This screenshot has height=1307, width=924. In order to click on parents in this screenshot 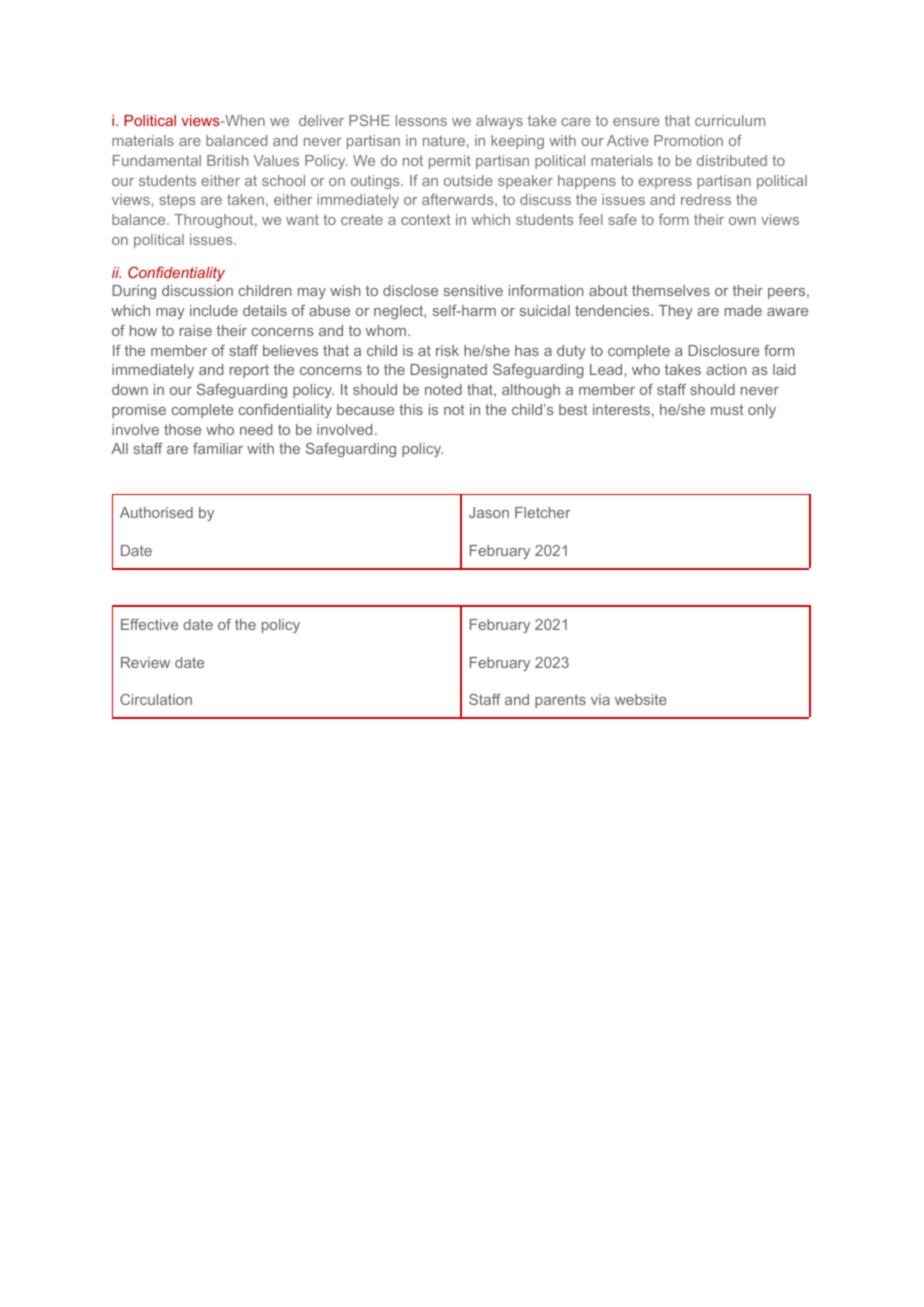, I will do `click(560, 701)`.
